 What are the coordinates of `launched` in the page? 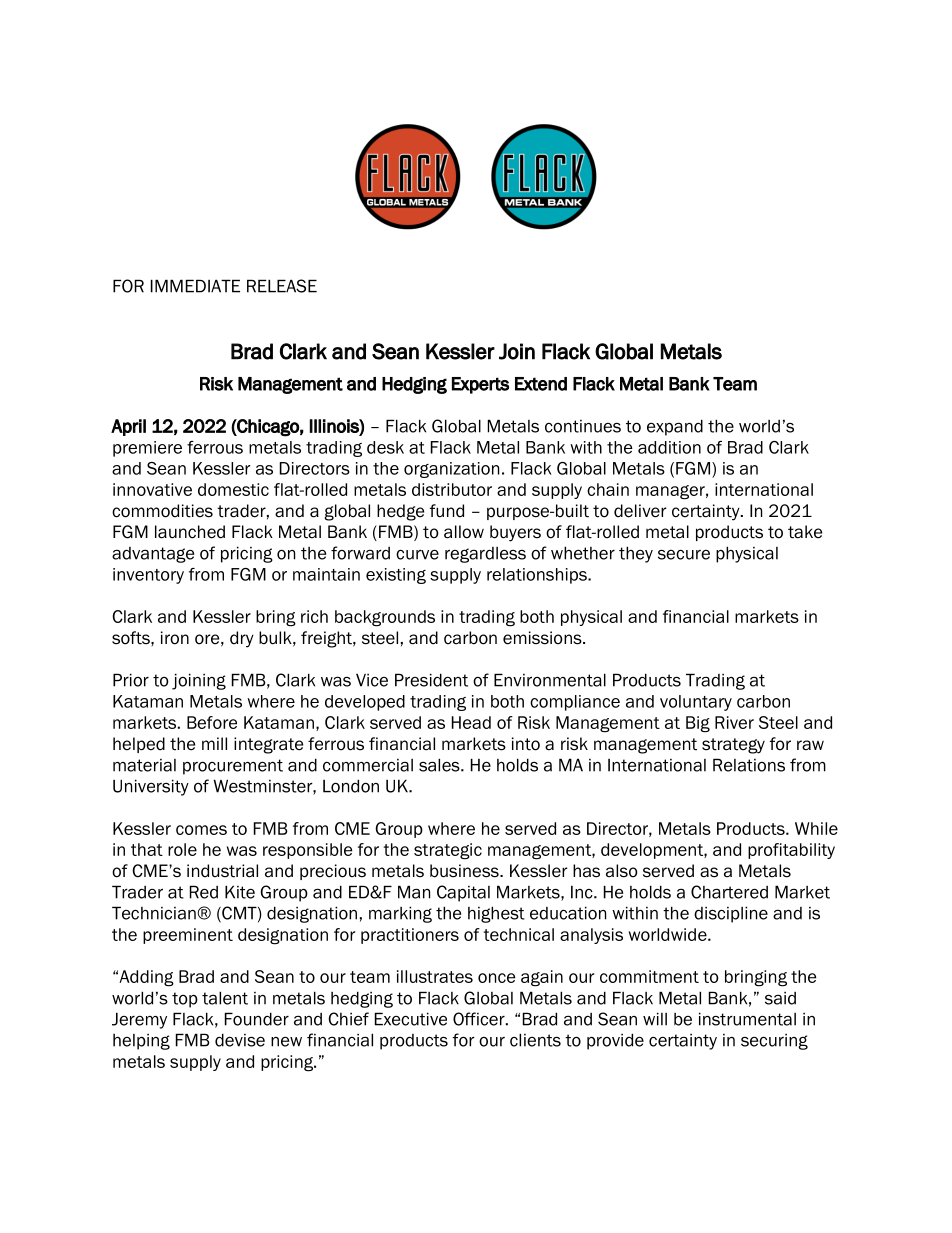 It's located at (190, 532).
